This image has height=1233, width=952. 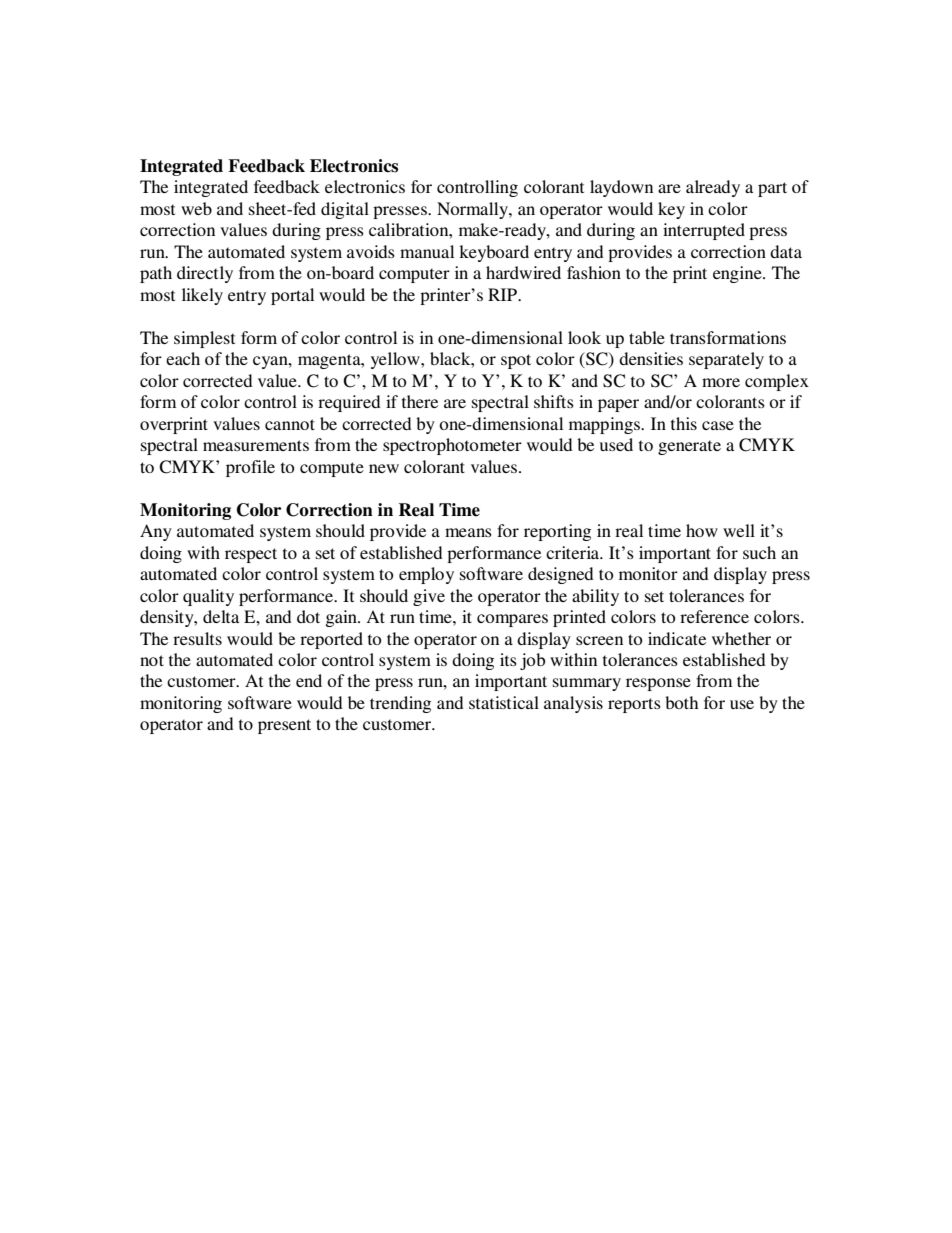 I want to click on how, so click(x=702, y=530).
